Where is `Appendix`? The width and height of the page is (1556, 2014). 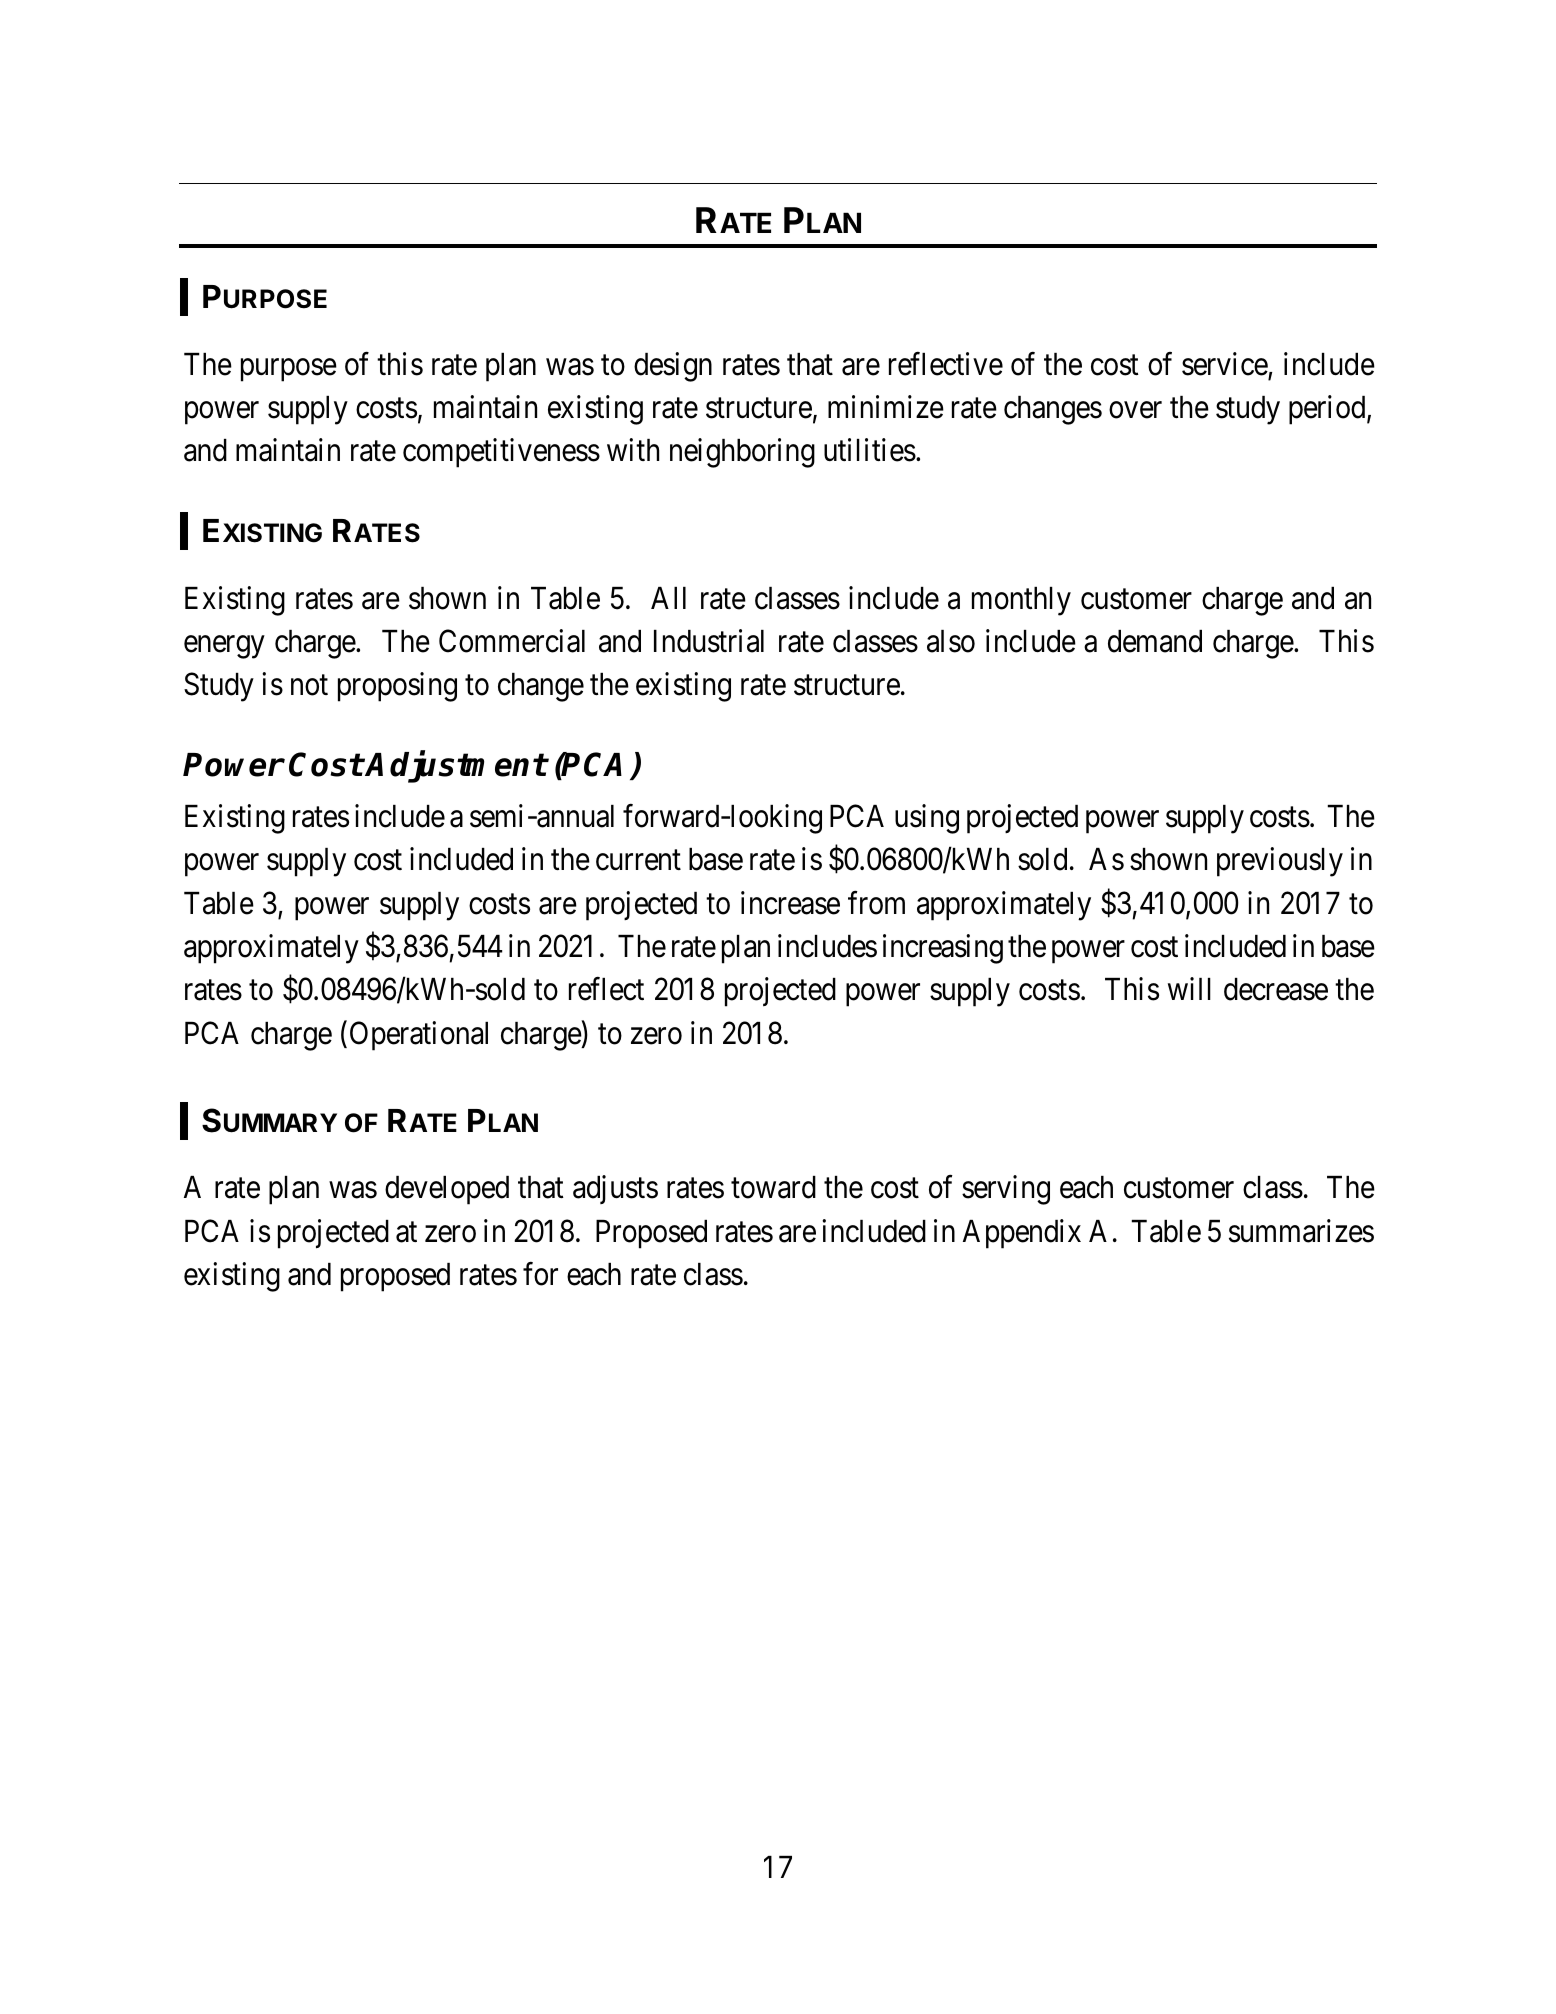 Appendix is located at coordinates (1022, 1234).
